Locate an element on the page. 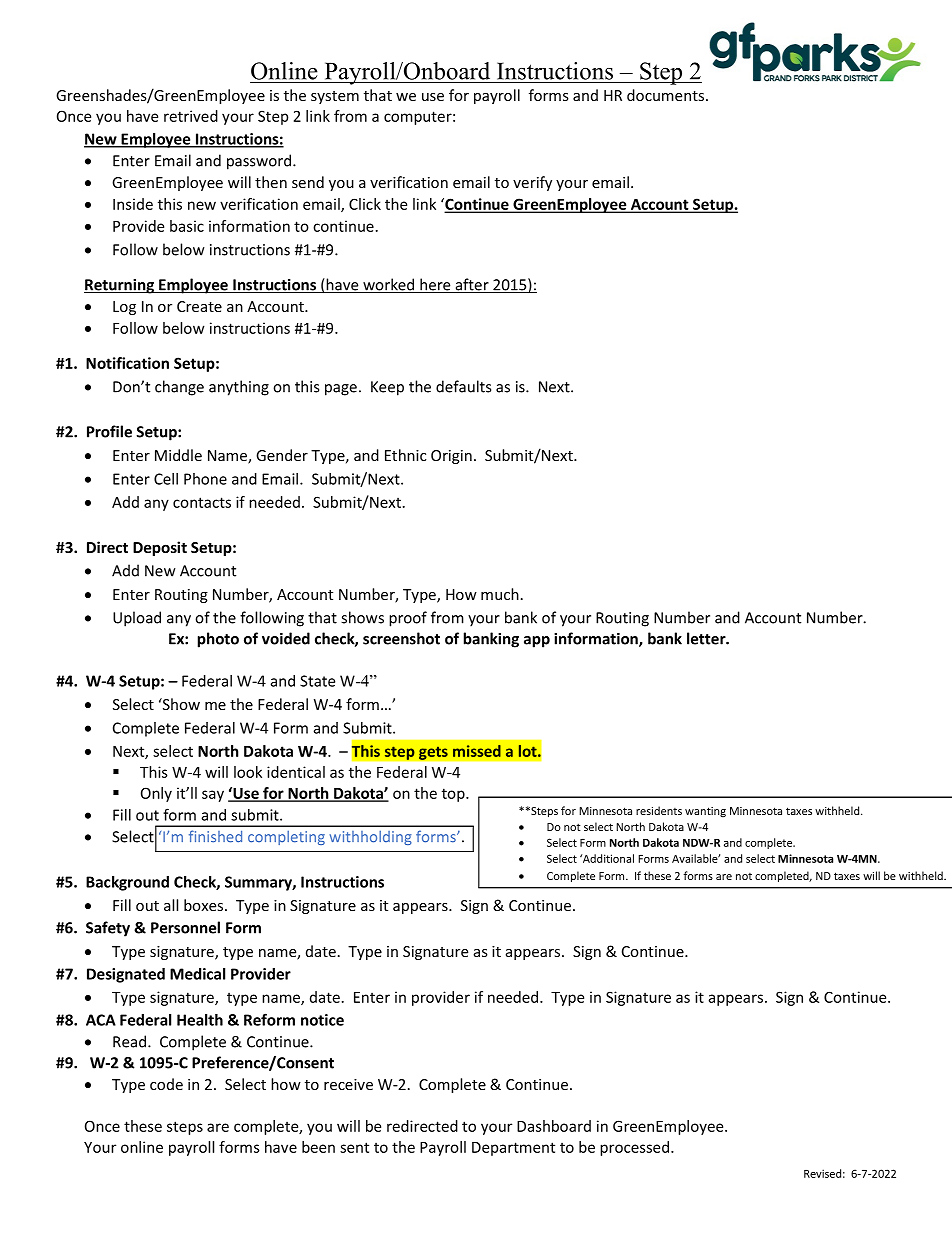  proof is located at coordinates (408, 619).
